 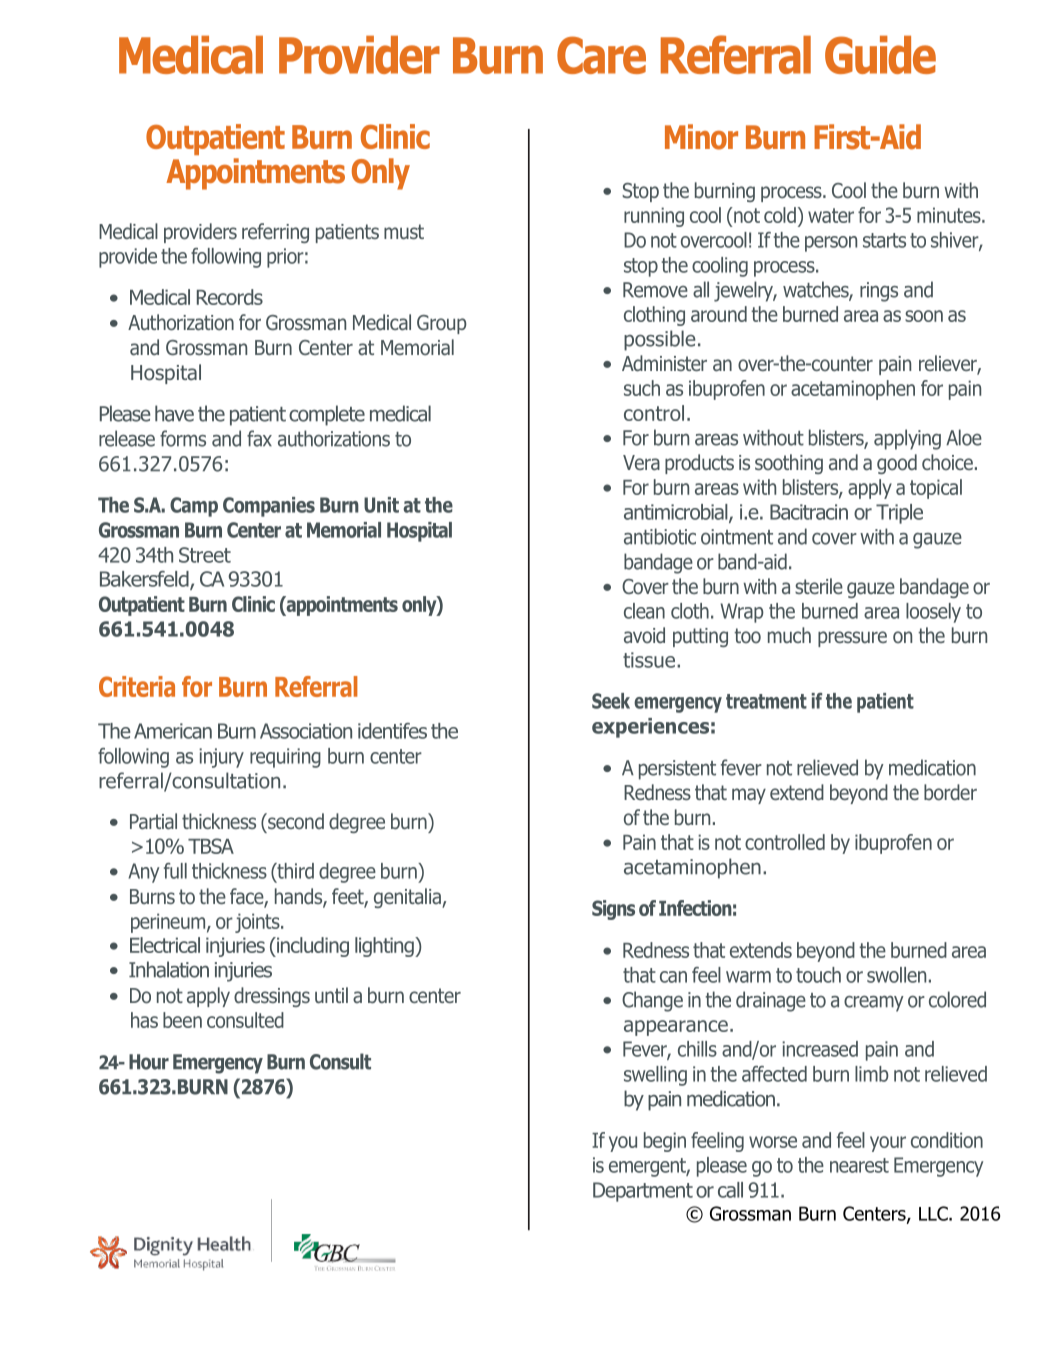 I want to click on pressure, so click(x=852, y=639).
